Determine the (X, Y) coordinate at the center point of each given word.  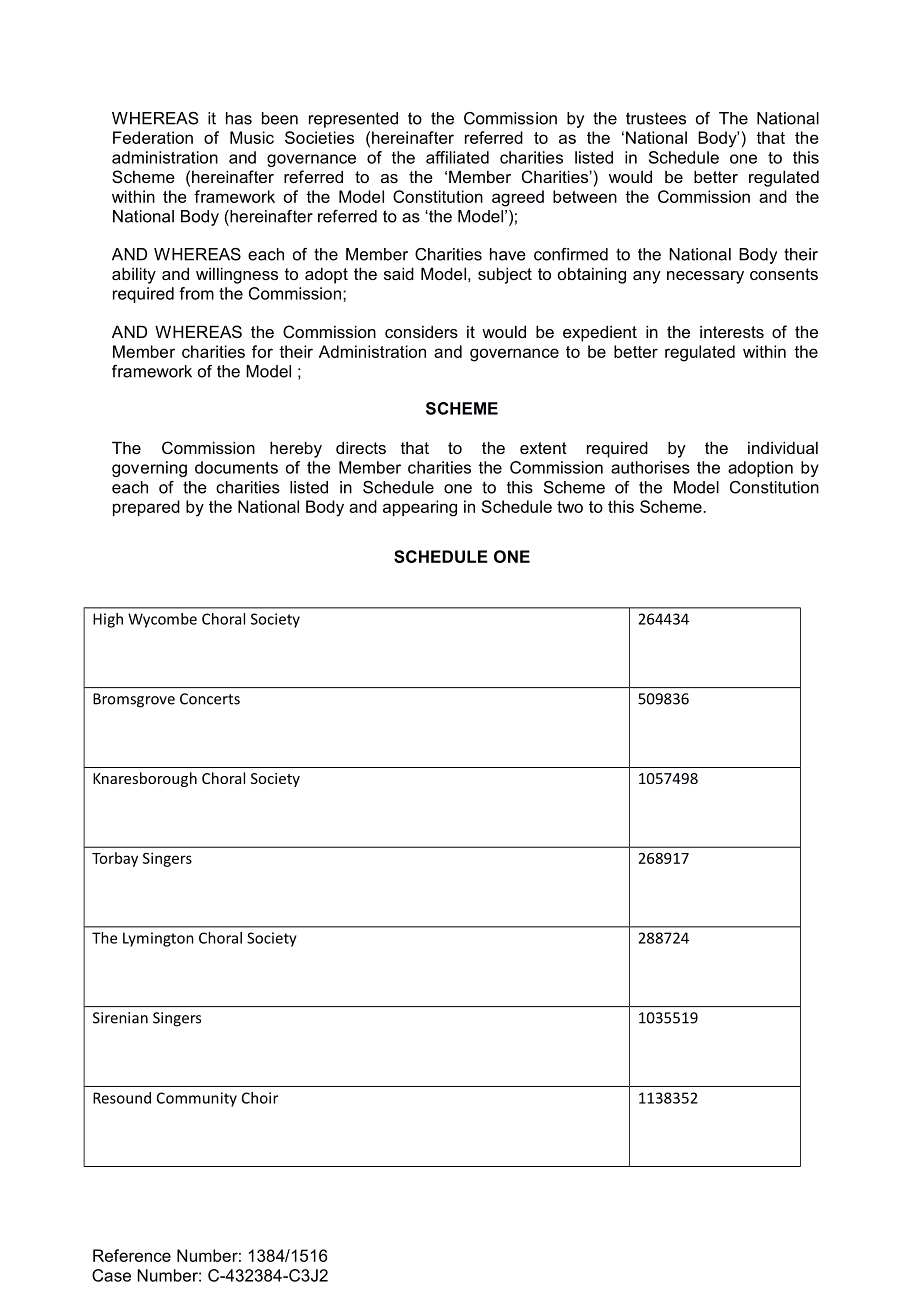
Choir (260, 1098)
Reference (132, 1255)
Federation (153, 137)
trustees (656, 118)
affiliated (457, 157)
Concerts (210, 699)
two (570, 507)
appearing (420, 508)
